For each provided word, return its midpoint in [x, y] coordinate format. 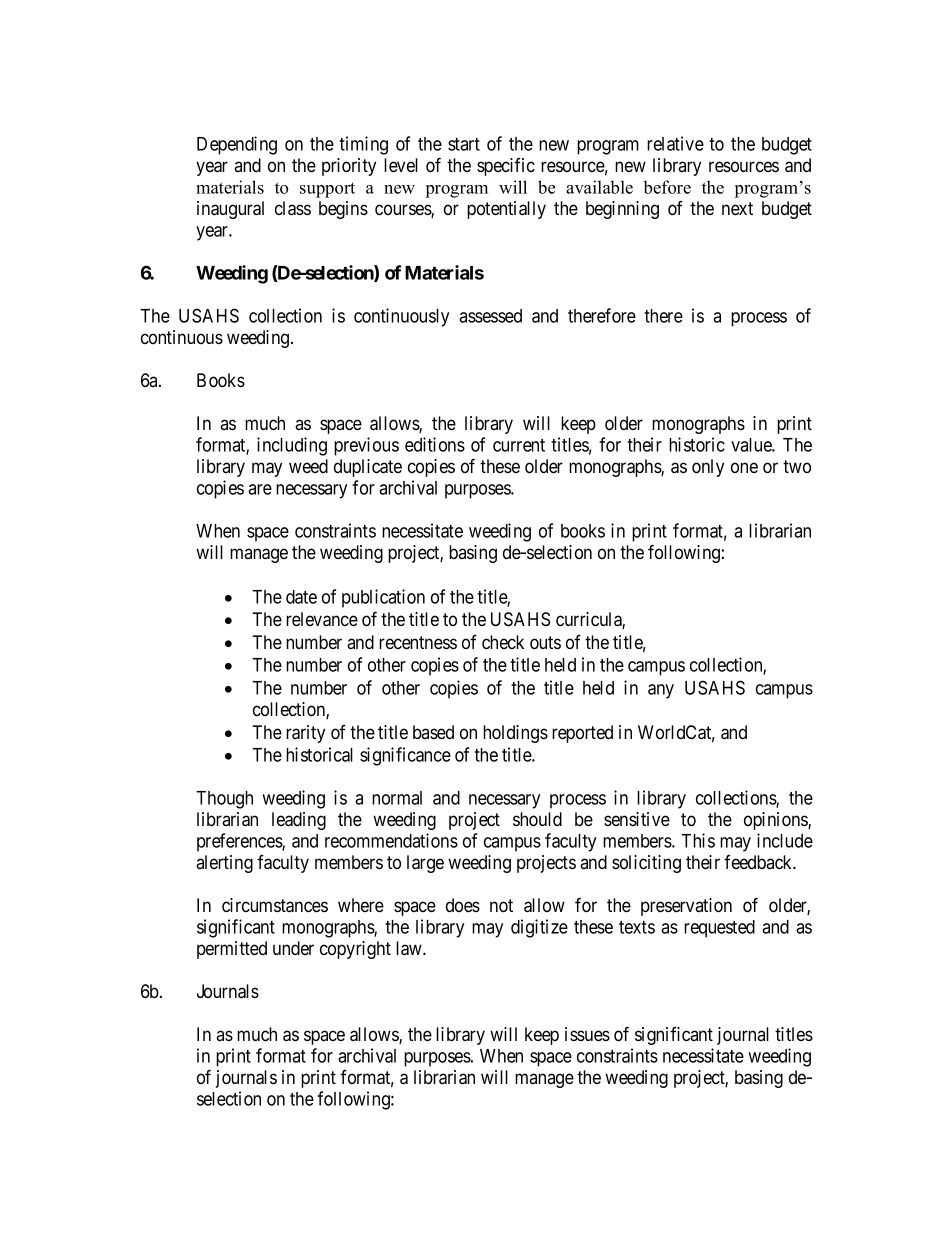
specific [506, 167]
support [327, 190]
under [293, 948]
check [503, 642]
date [301, 597]
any [661, 691]
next [737, 208]
